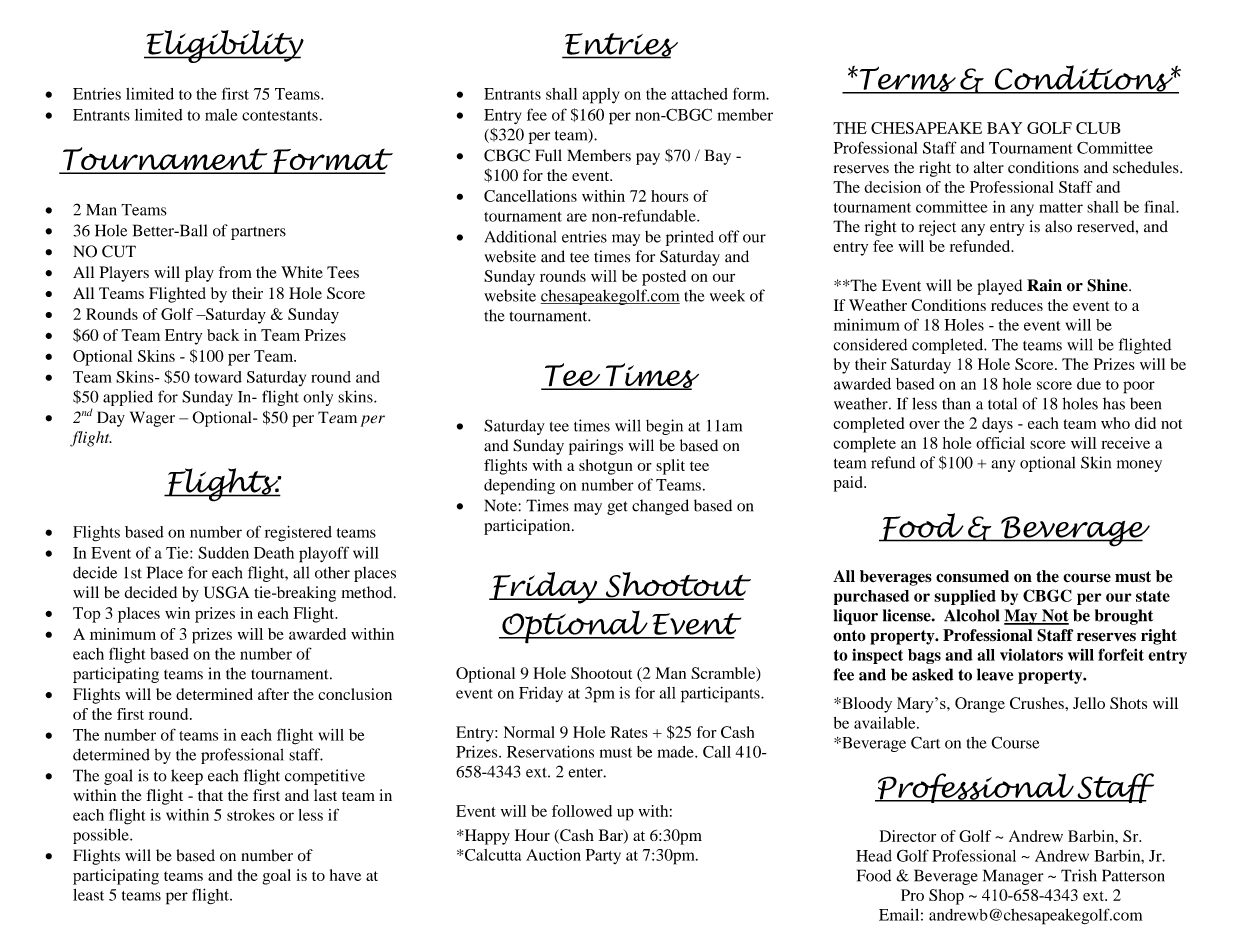 This page has height=952, width=1233. Describe the element at coordinates (152, 419) in the page. I see `Wager` at that location.
